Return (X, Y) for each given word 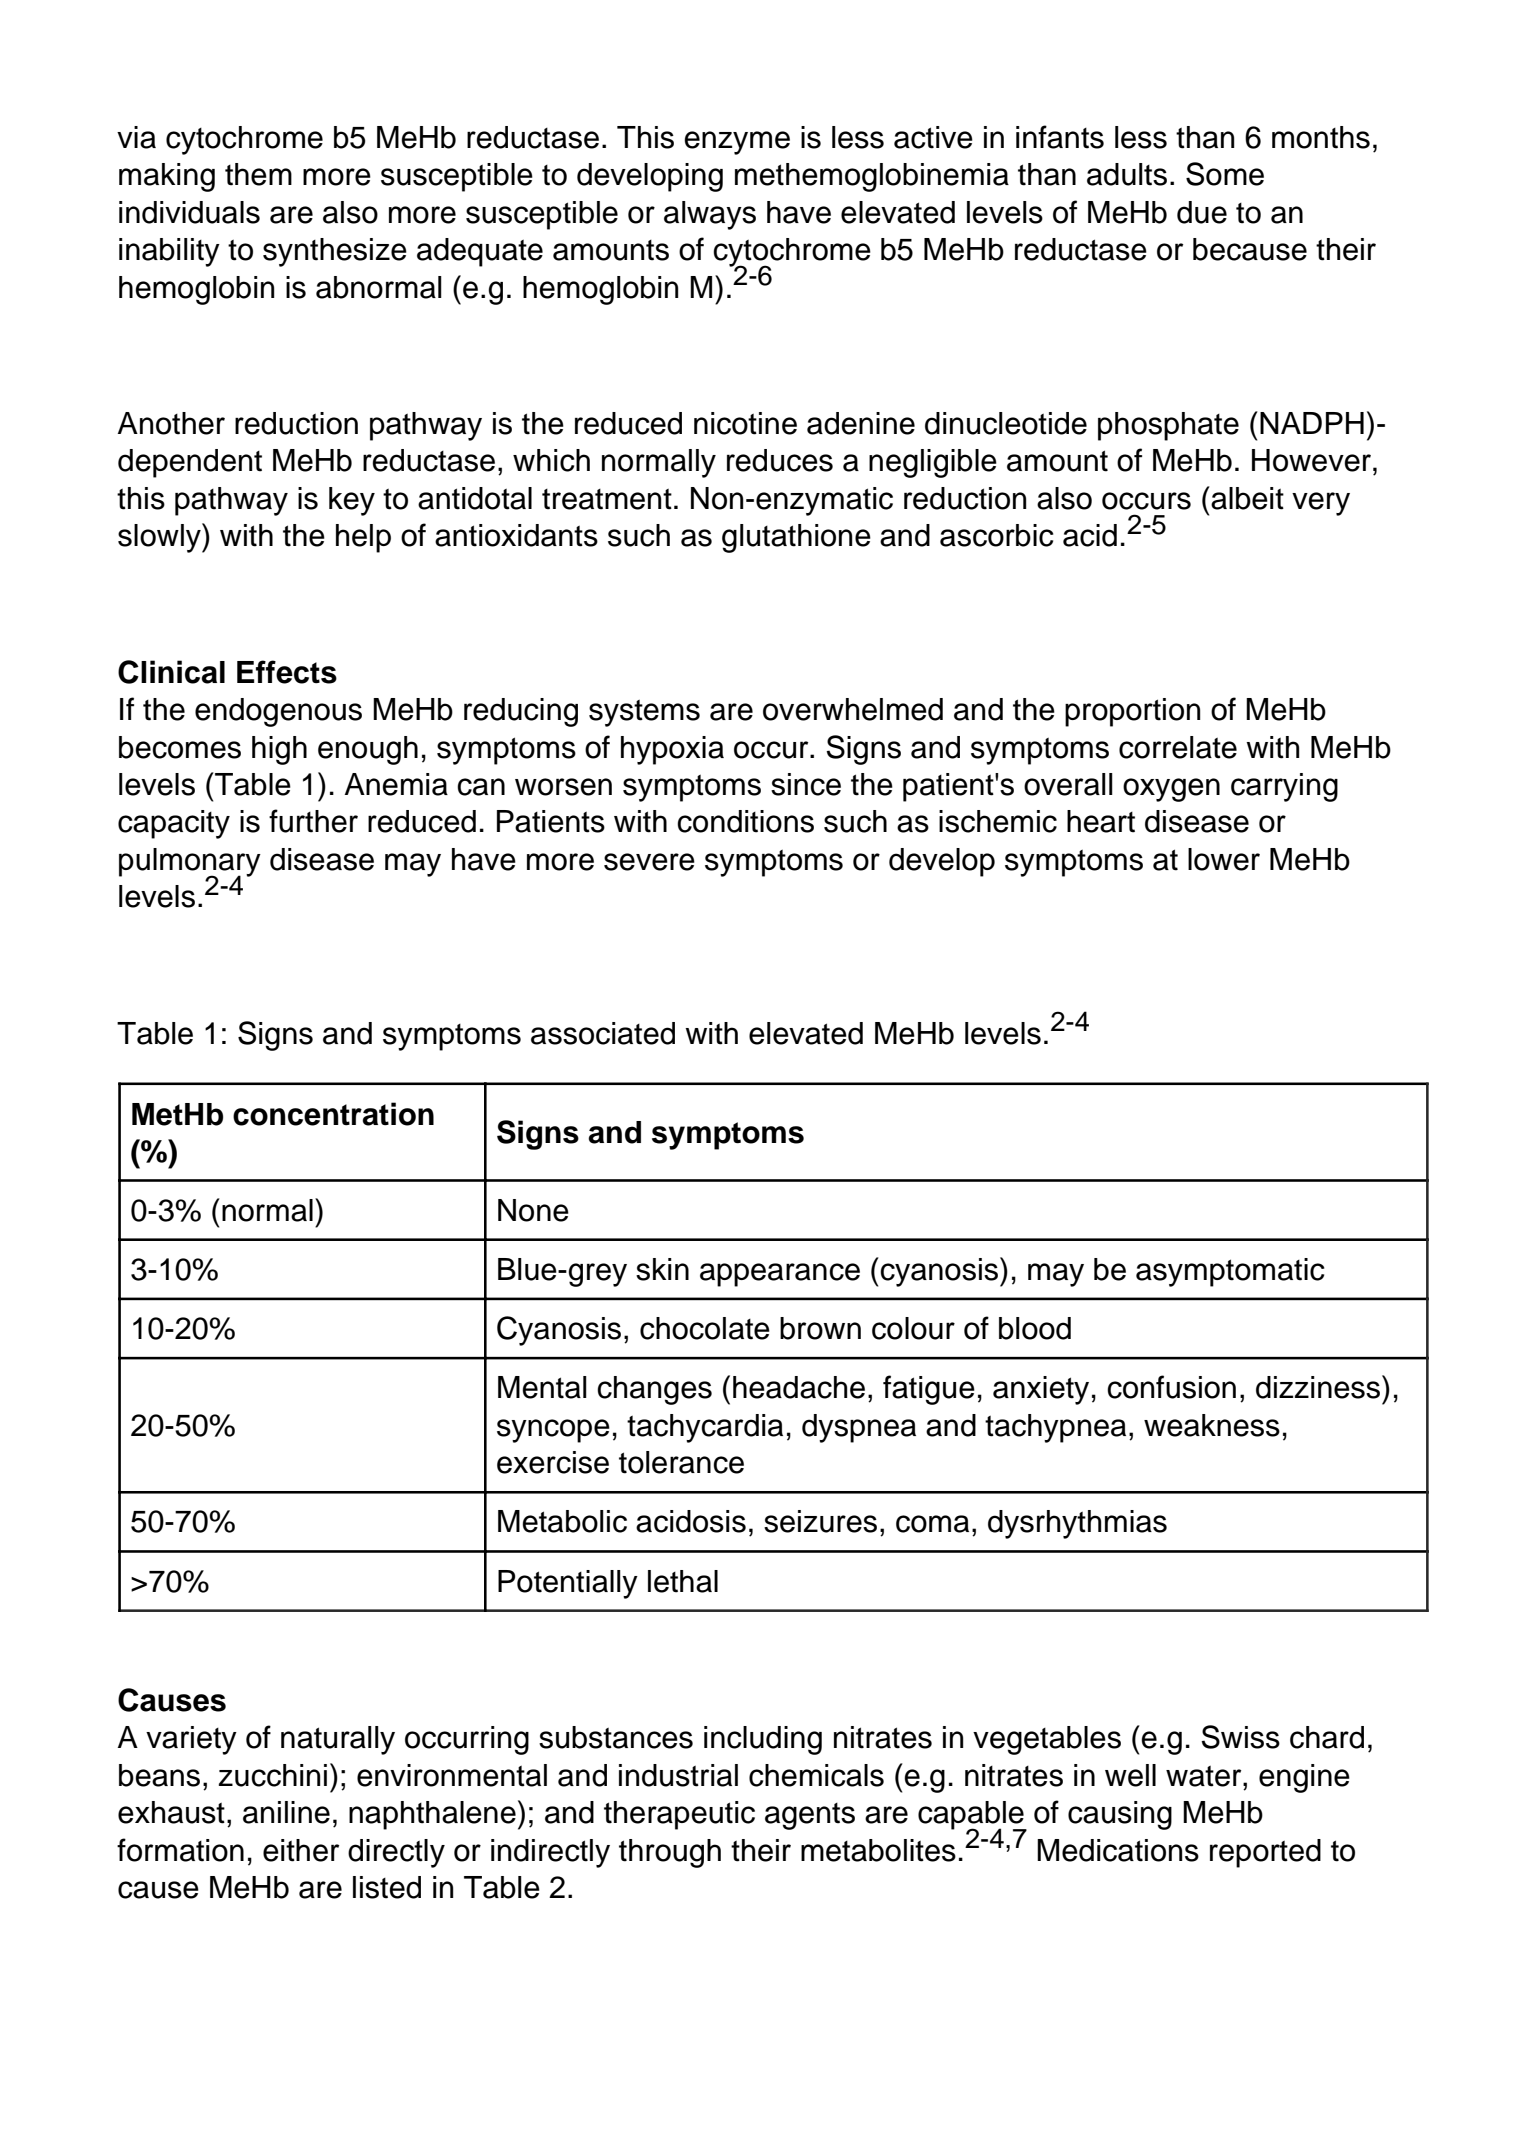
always (710, 215)
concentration (333, 1114)
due (1202, 212)
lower (1224, 859)
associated (603, 1033)
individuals (189, 212)
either (301, 1850)
